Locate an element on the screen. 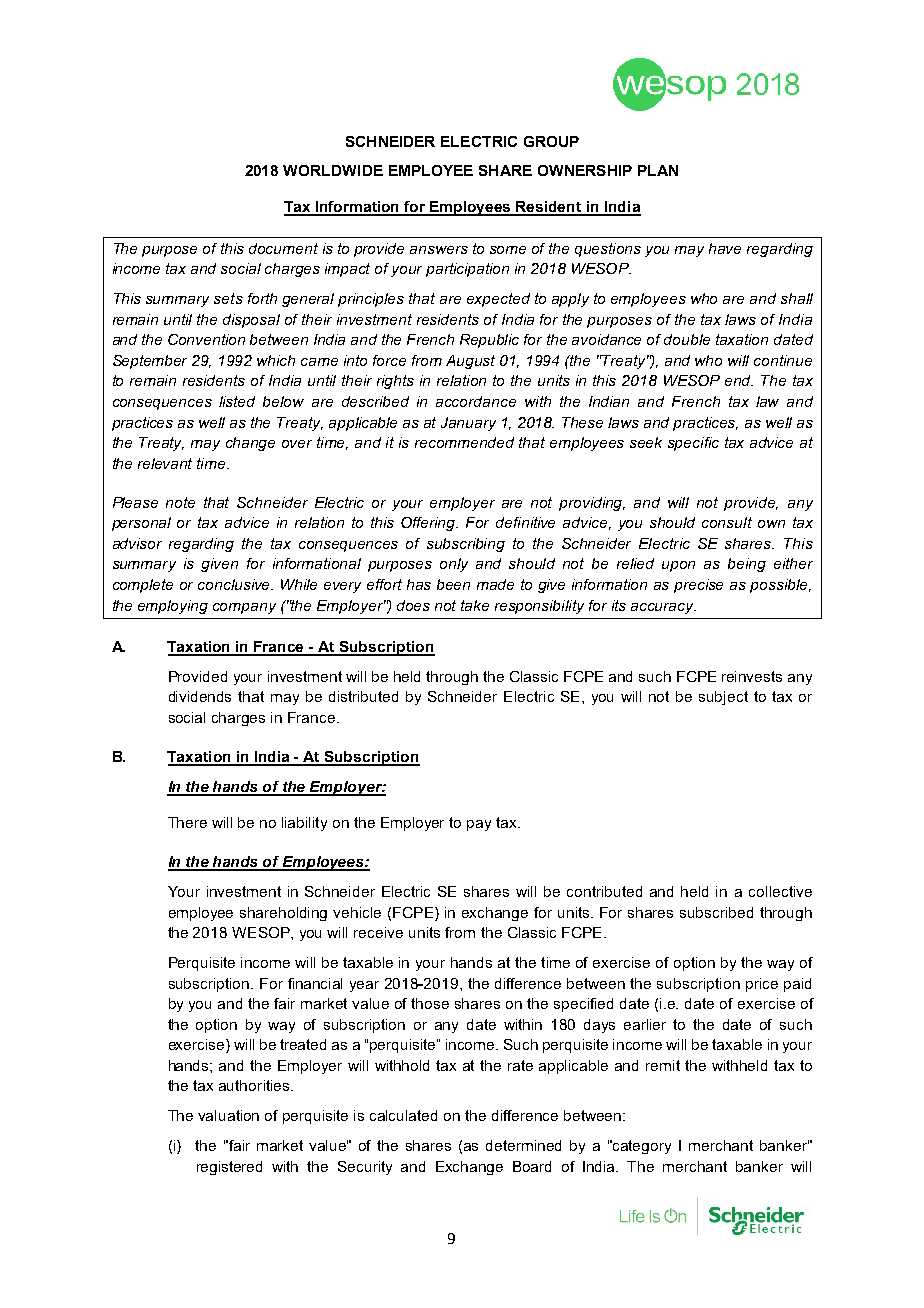 This screenshot has width=924, height=1308. GROUP is located at coordinates (551, 141).
